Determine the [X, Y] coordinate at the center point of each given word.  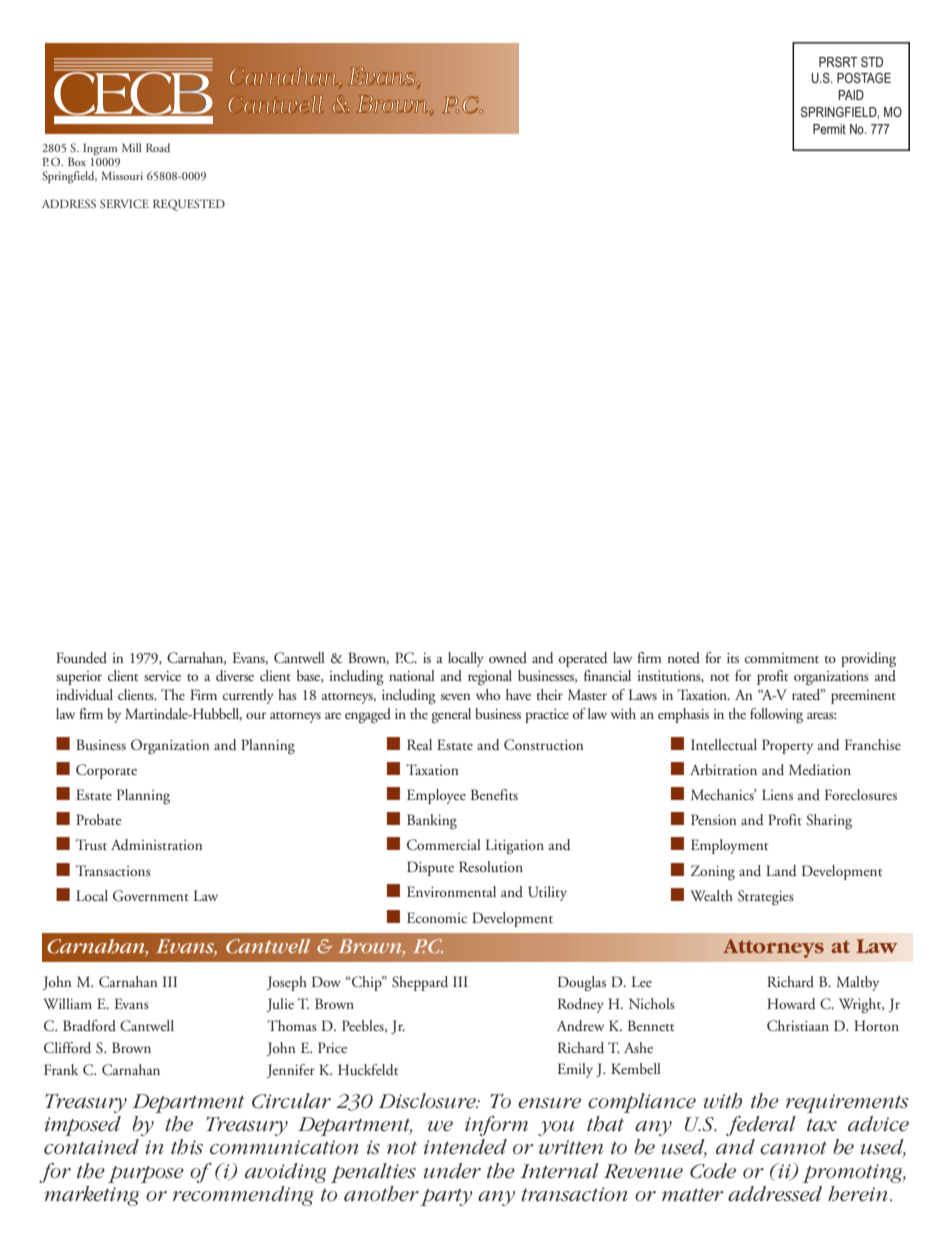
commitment [782, 658]
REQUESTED [189, 205]
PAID [851, 95]
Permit [829, 129]
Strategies [766, 897]
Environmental [451, 891]
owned [508, 657]
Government [151, 896]
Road [158, 147]
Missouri [122, 175]
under [452, 1171]
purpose [146, 1174]
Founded [81, 658]
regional [490, 677]
